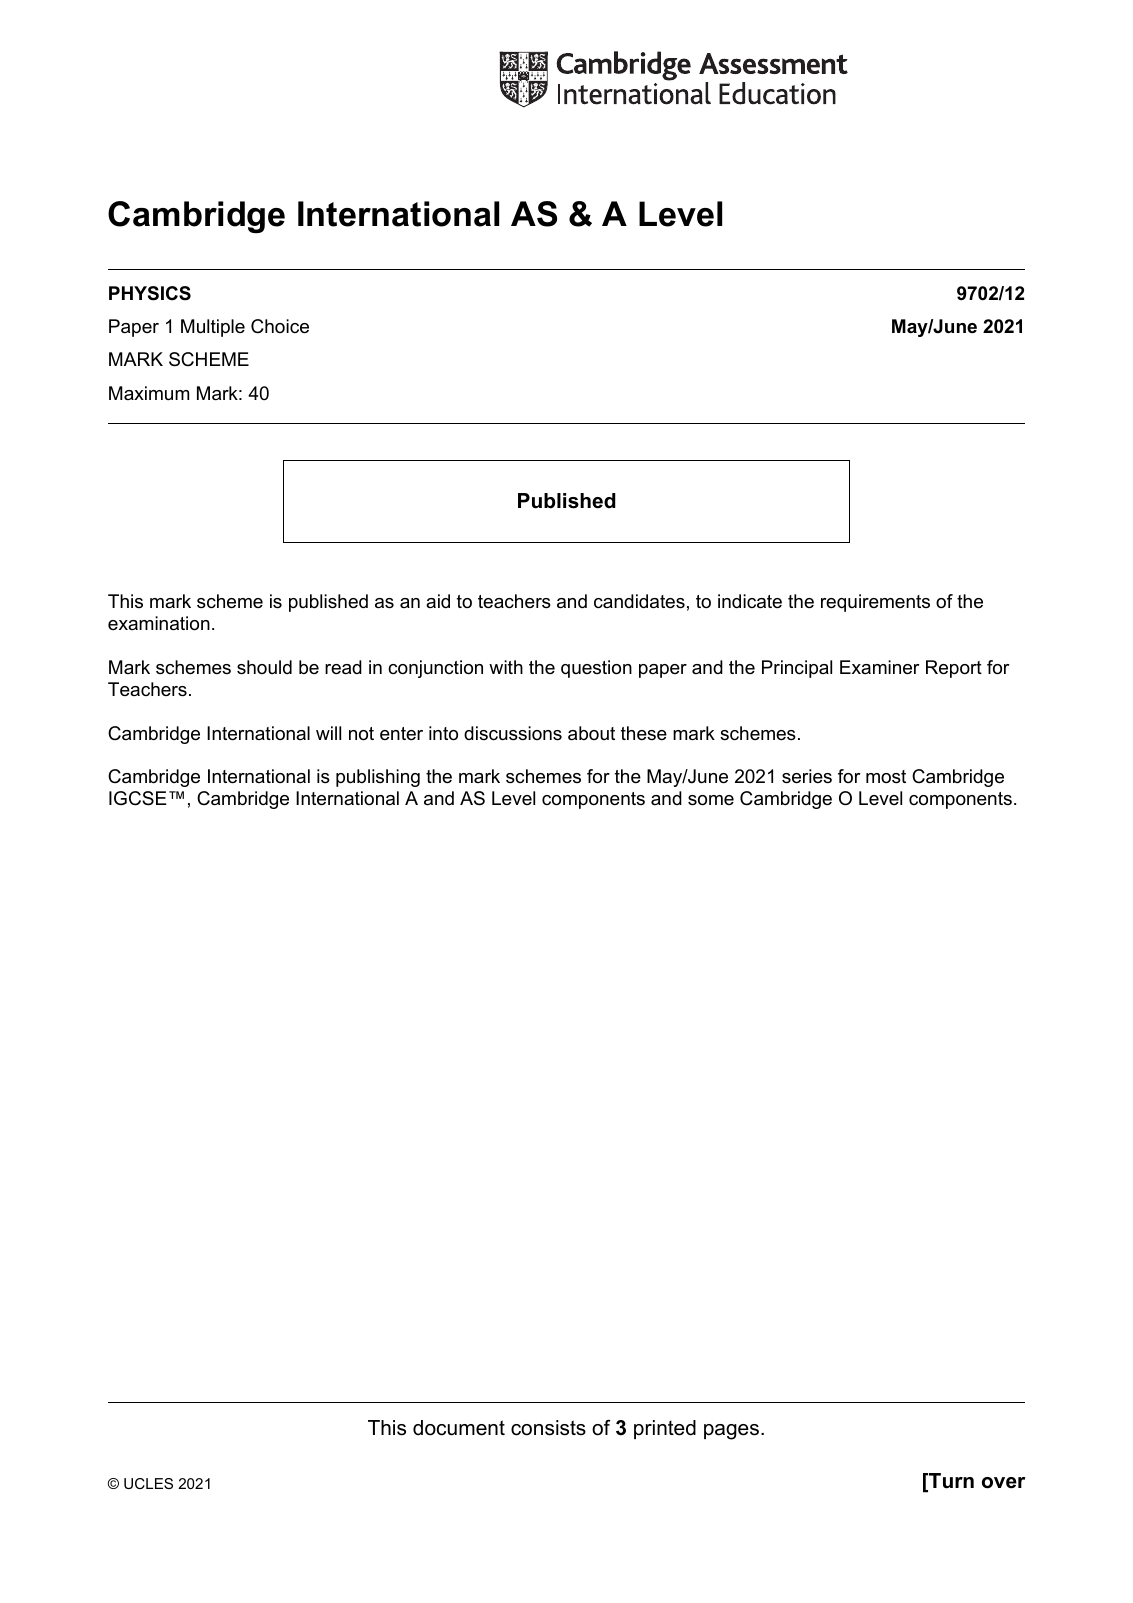 This document has height=1603, width=1133. What do you see at coordinates (213, 328) in the document?
I see `Multiple` at bounding box center [213, 328].
